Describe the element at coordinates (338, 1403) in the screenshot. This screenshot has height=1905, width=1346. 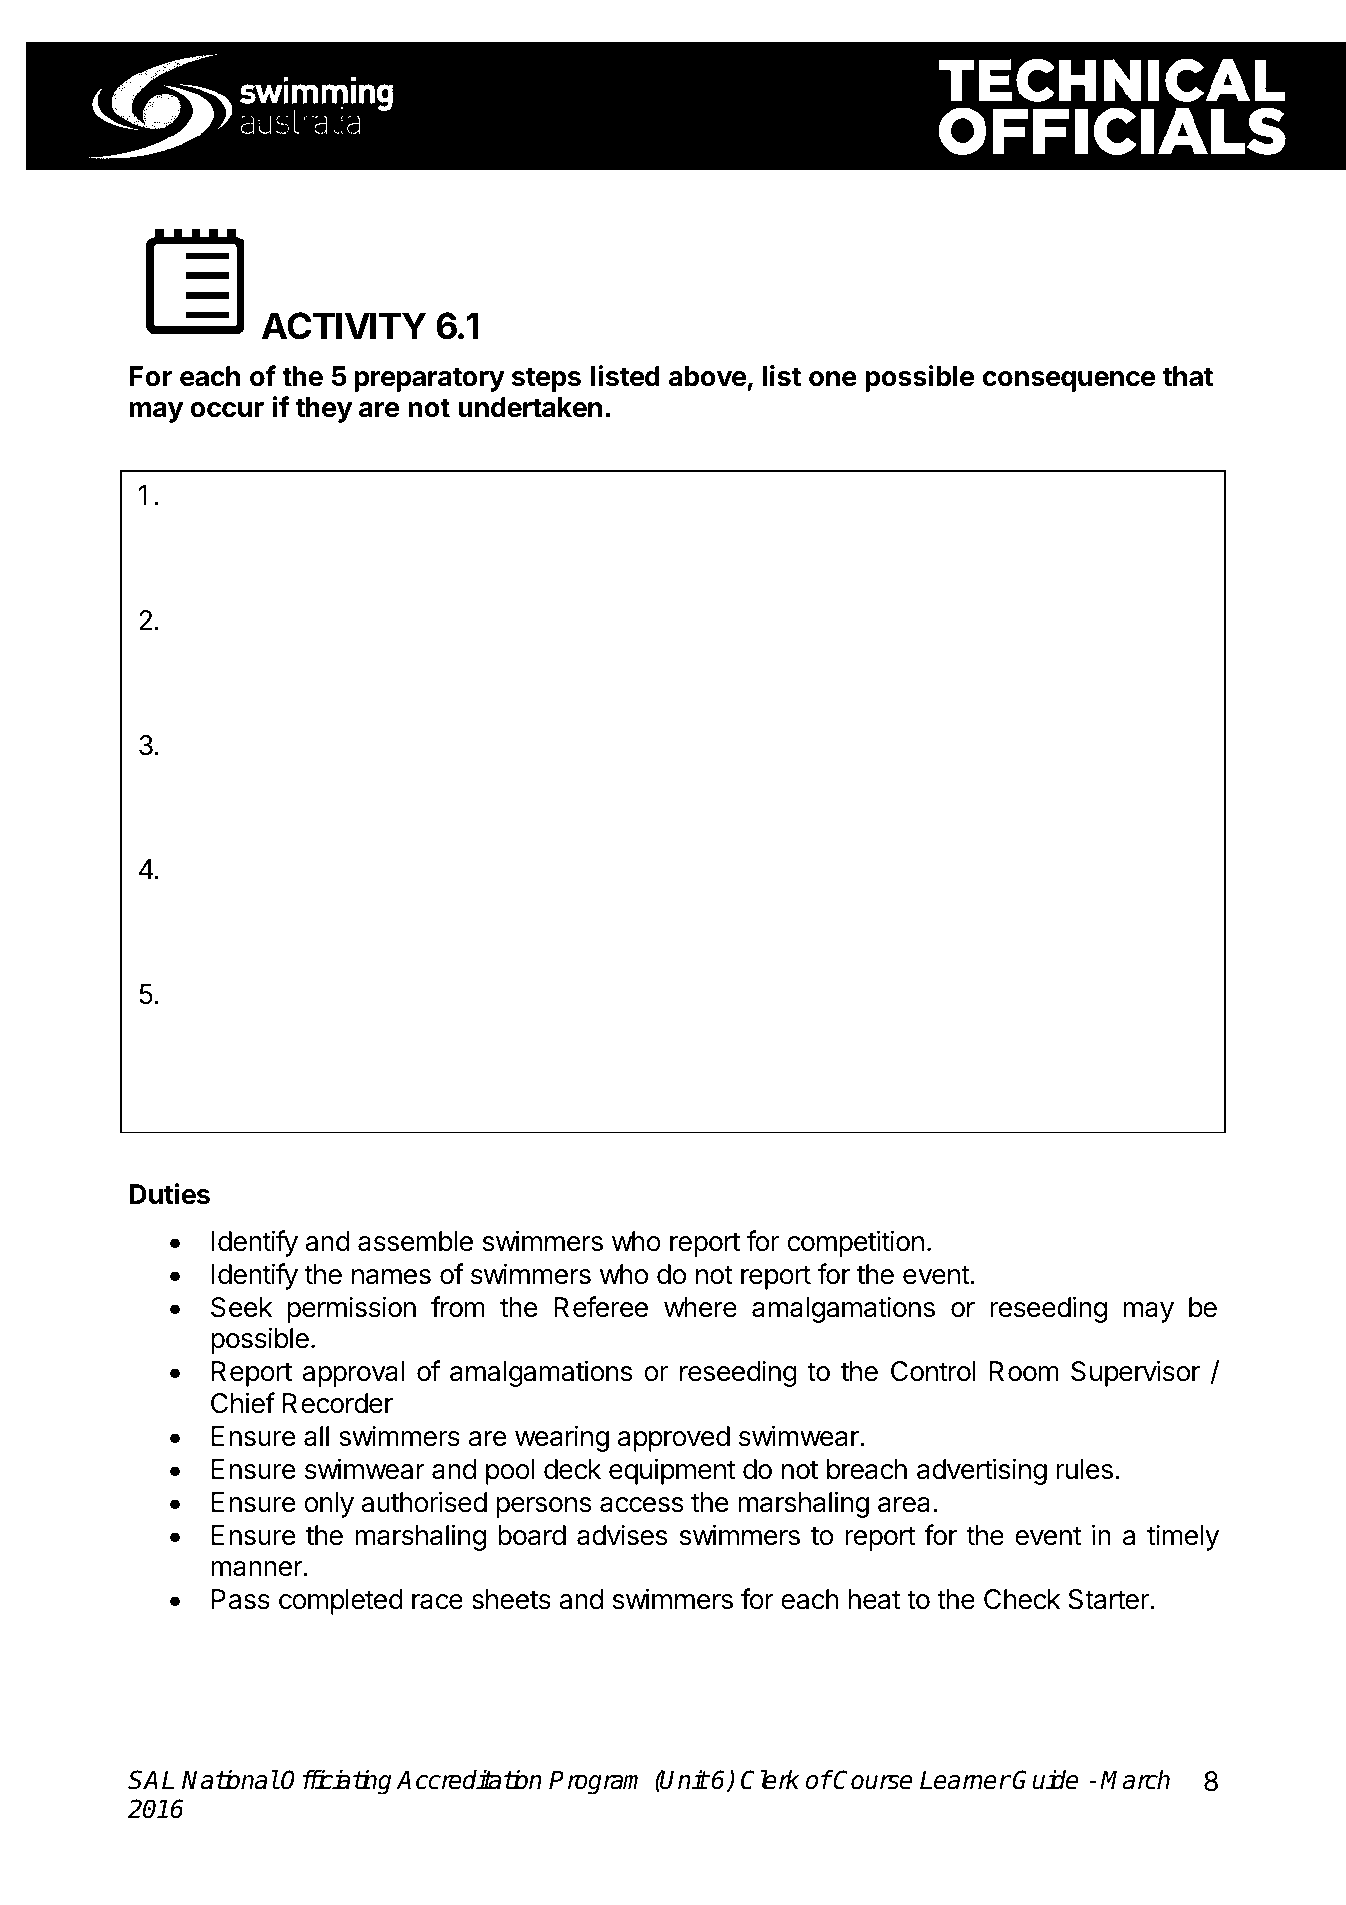
I see `Recorder` at that location.
